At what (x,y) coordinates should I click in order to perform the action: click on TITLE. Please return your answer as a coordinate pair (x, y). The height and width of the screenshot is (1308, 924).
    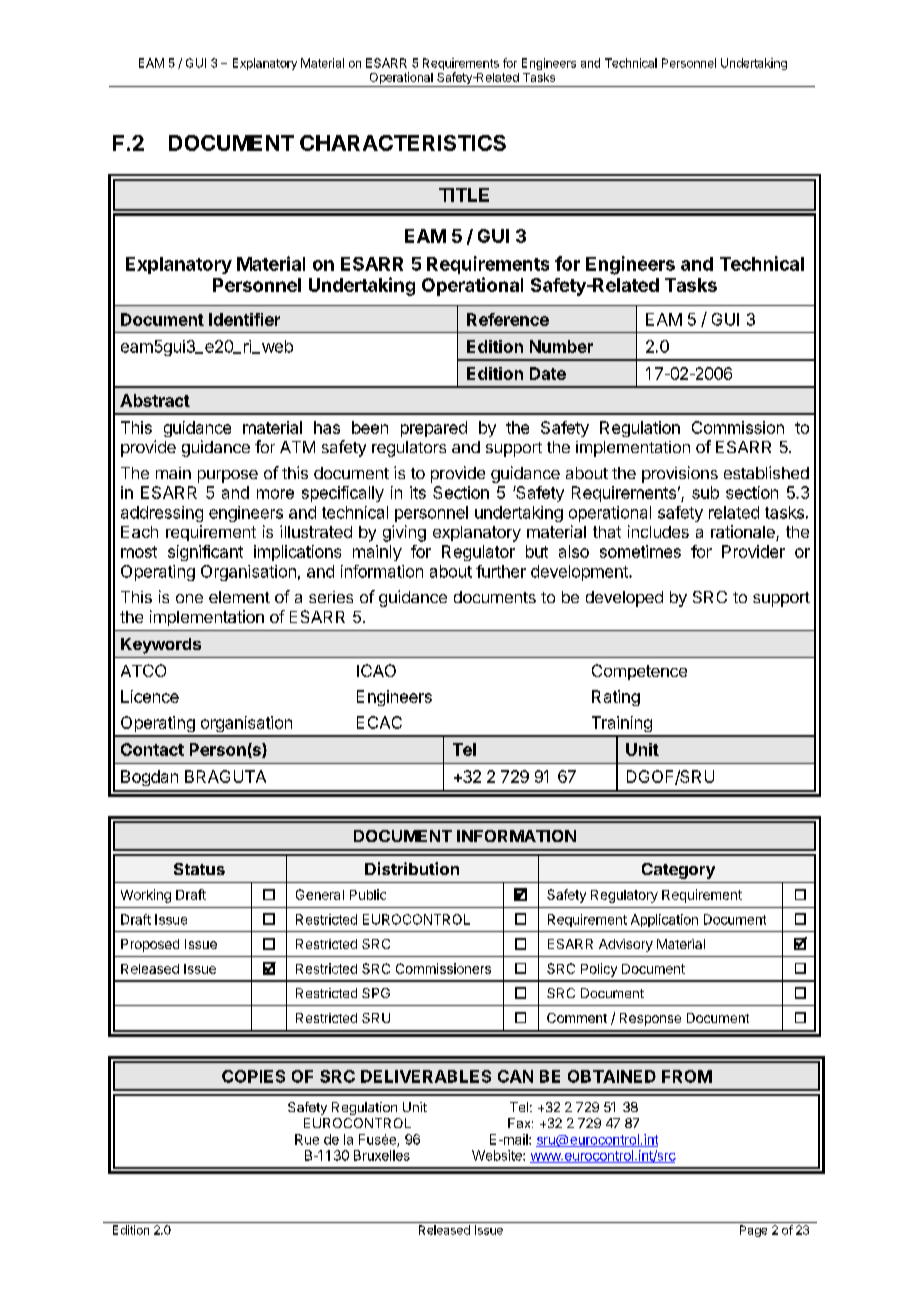
    Looking at the image, I should click on (464, 195).
